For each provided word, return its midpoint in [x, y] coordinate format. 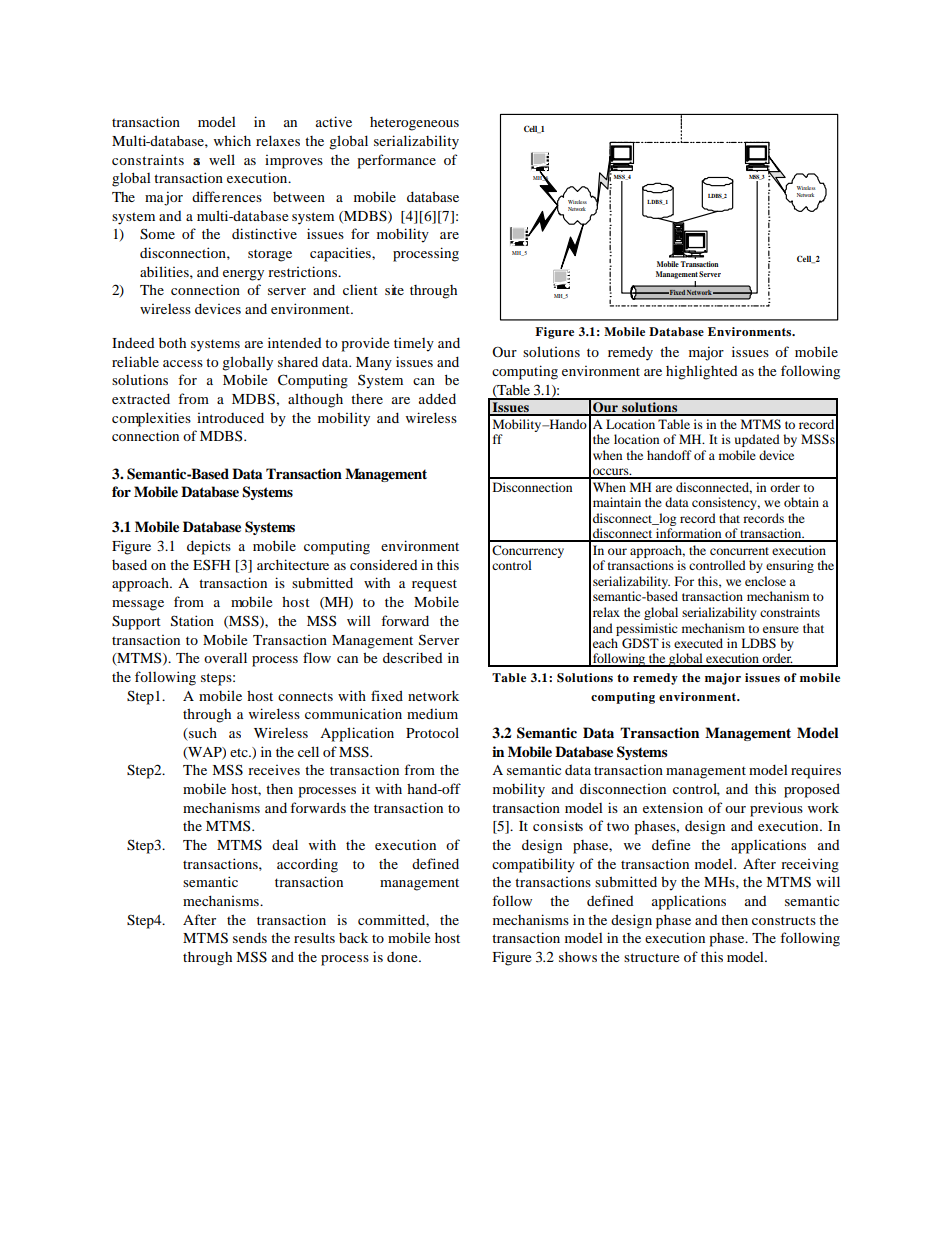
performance [396, 161]
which [232, 140]
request [434, 585]
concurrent [739, 551]
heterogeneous [414, 124]
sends [250, 937]
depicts [209, 547]
